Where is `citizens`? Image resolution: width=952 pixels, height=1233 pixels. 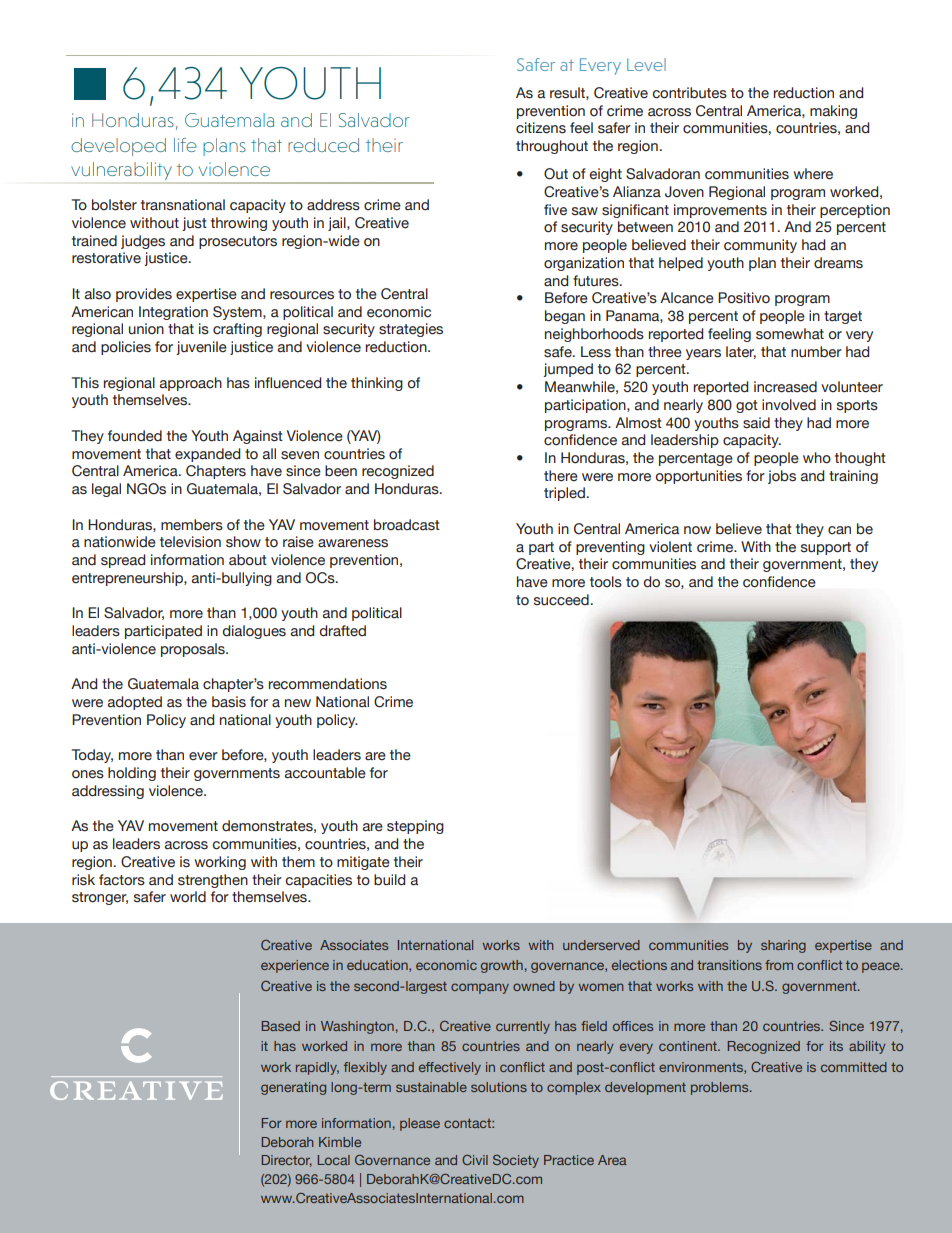 citizens is located at coordinates (541, 128).
